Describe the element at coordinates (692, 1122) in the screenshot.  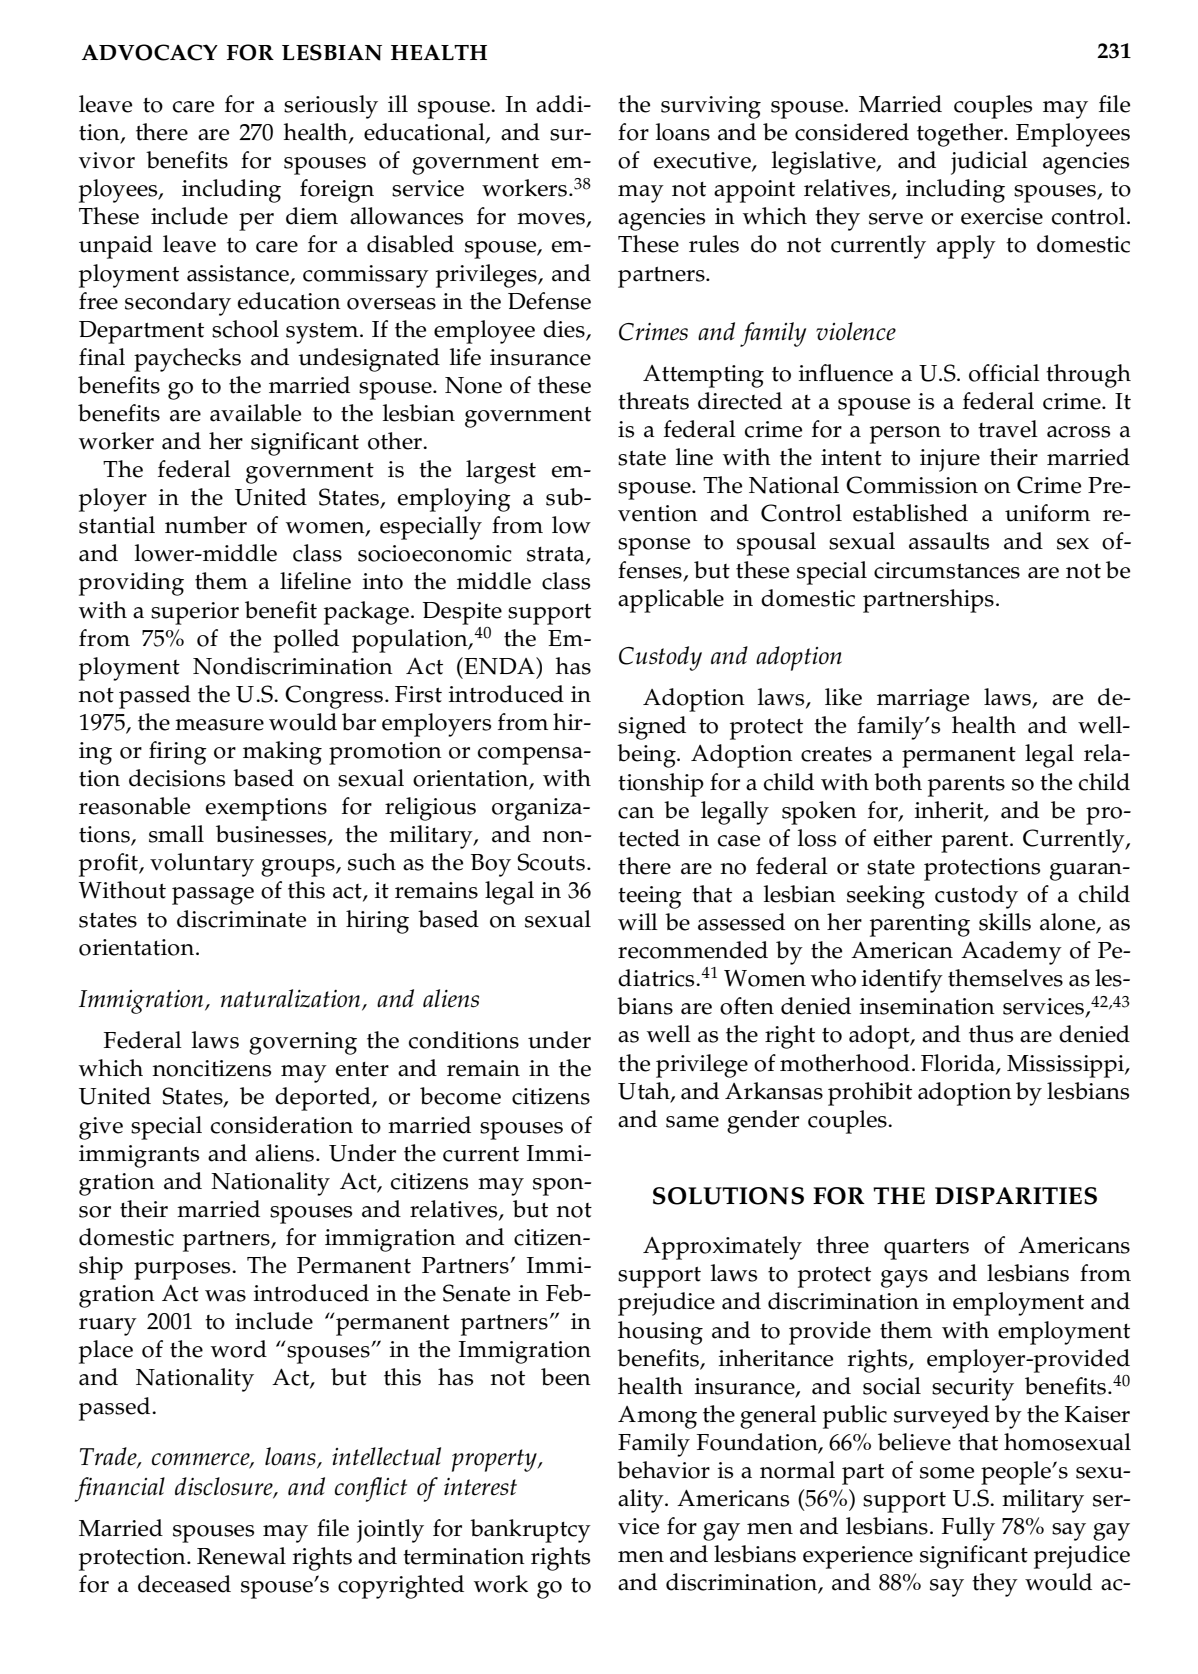
I see `same` at that location.
